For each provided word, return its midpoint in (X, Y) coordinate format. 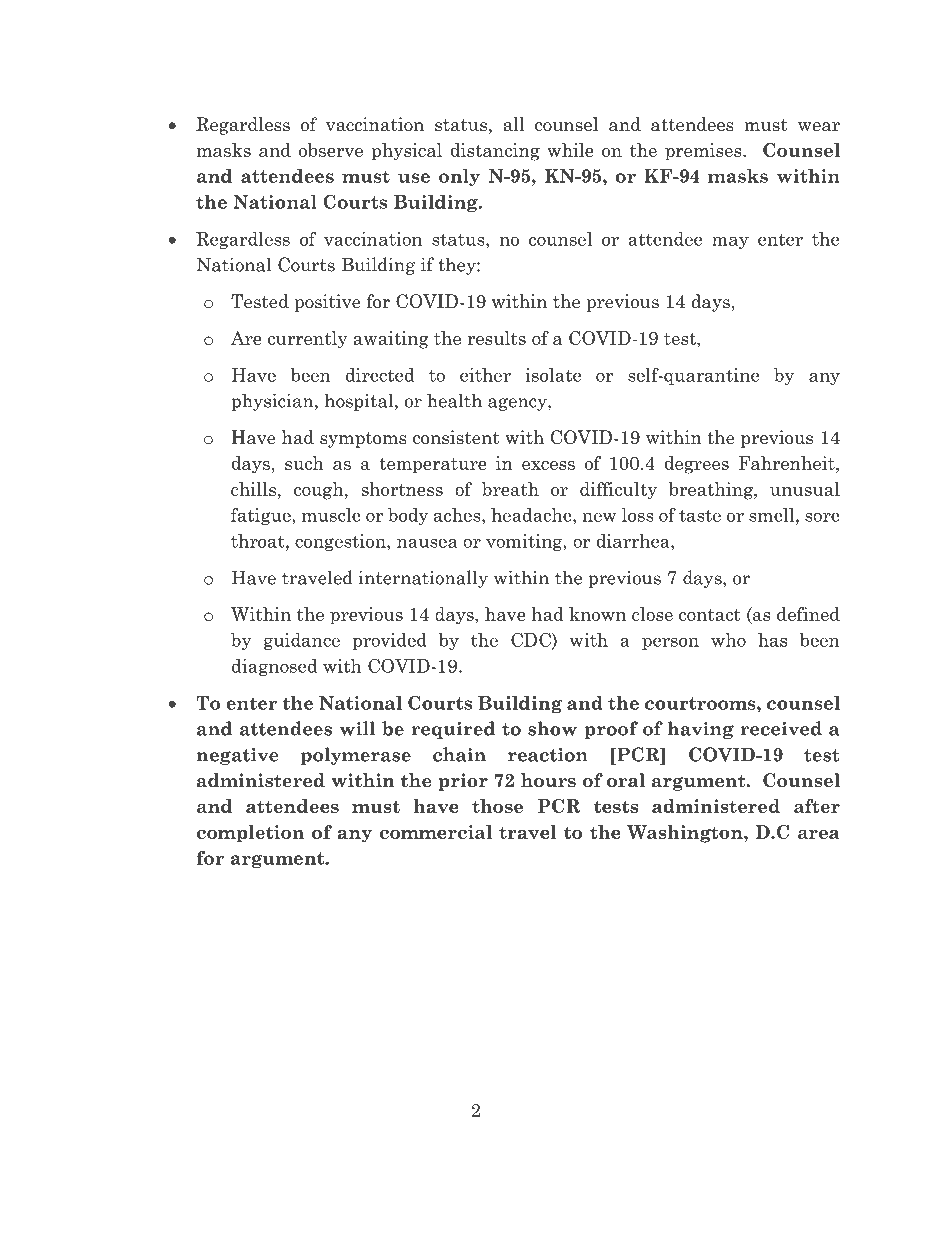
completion (250, 834)
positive (327, 303)
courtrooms (701, 703)
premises (704, 152)
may (730, 242)
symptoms (363, 440)
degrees (696, 465)
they (458, 266)
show (552, 728)
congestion (341, 542)
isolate (553, 375)
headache (532, 515)
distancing (495, 152)
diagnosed (275, 667)
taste (700, 515)
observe (331, 150)
